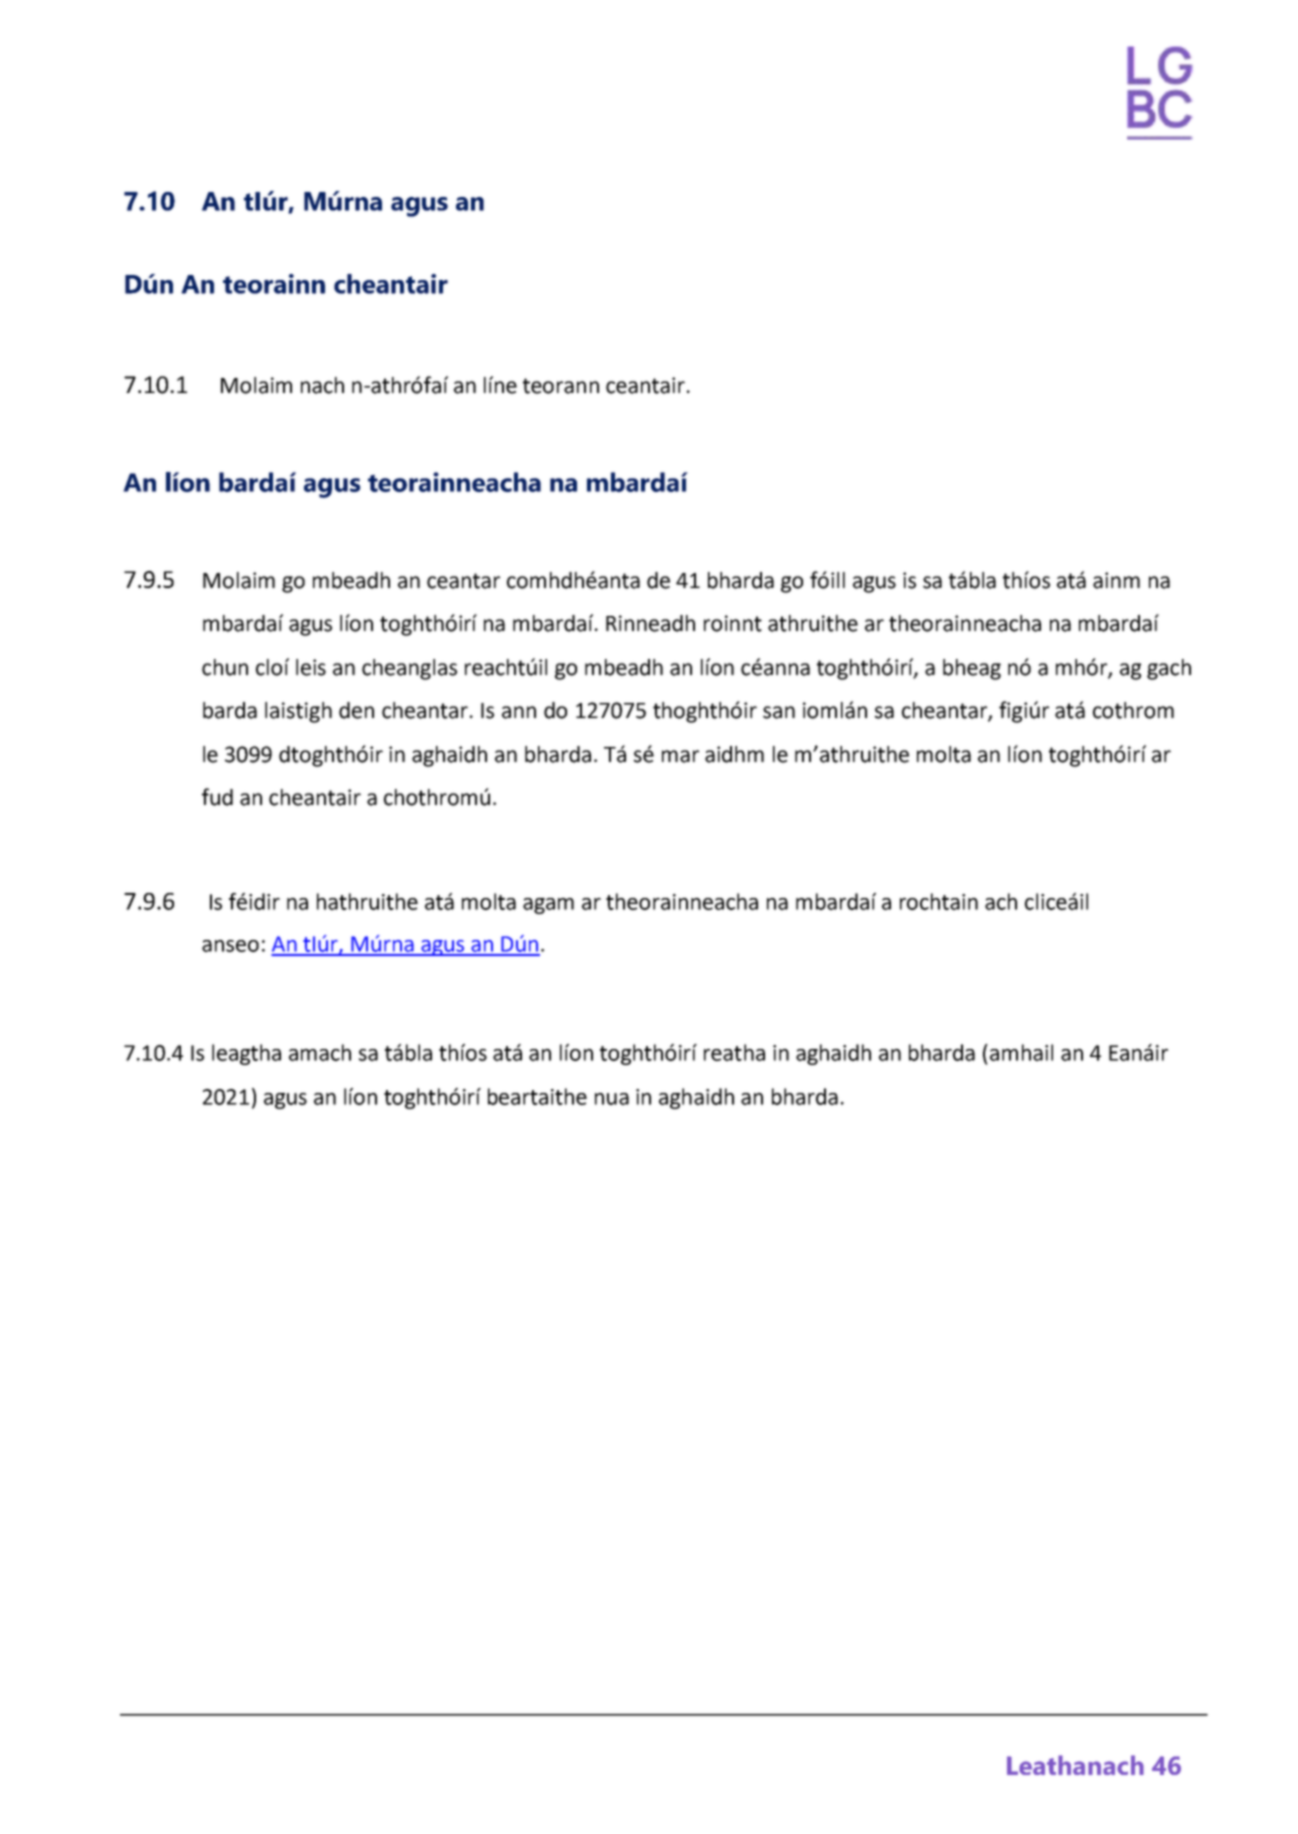 The height and width of the screenshot is (1834, 1298). I want to click on leis, so click(311, 667).
